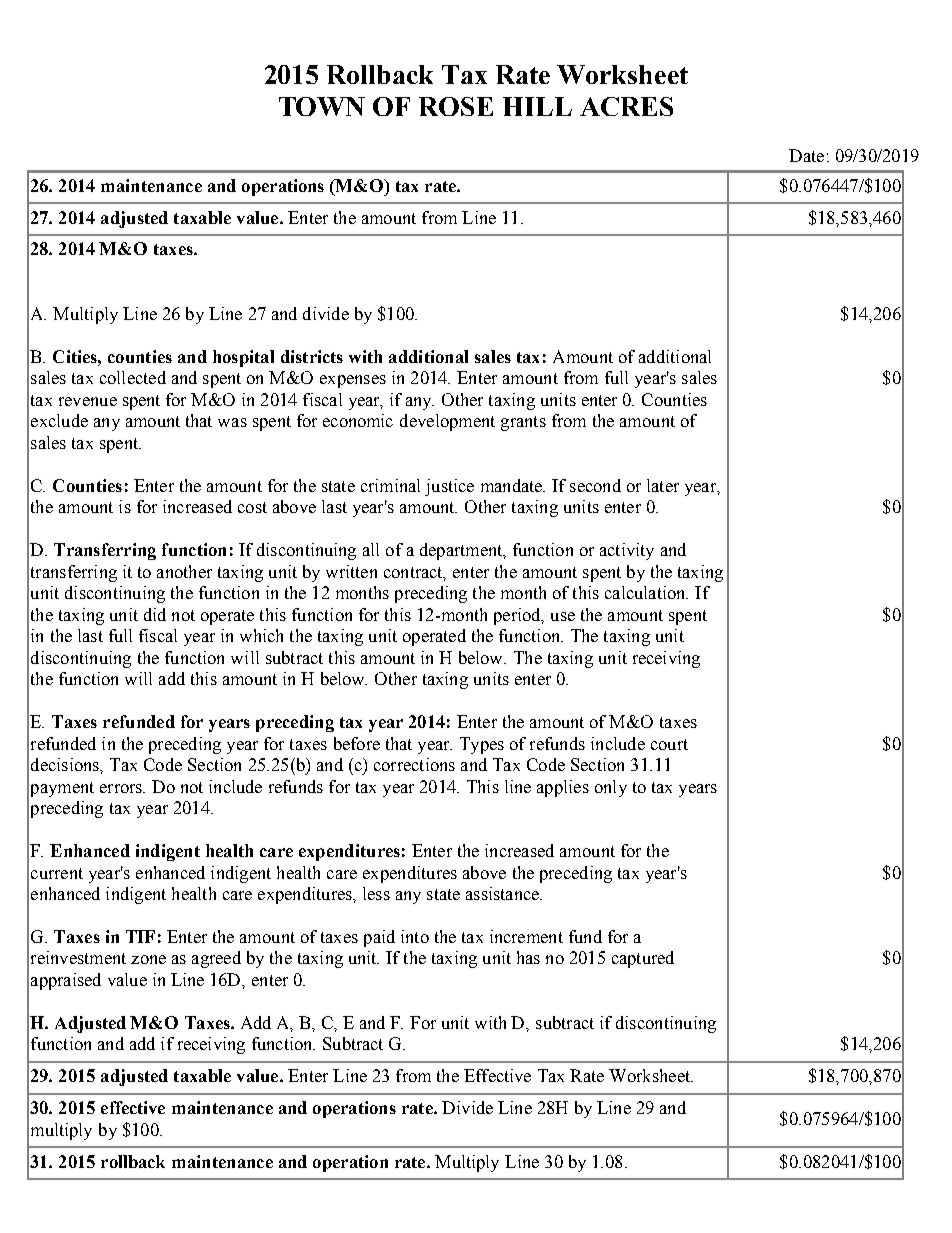 The image size is (952, 1233). What do you see at coordinates (456, 106) in the screenshot?
I see `ROSE` at bounding box center [456, 106].
